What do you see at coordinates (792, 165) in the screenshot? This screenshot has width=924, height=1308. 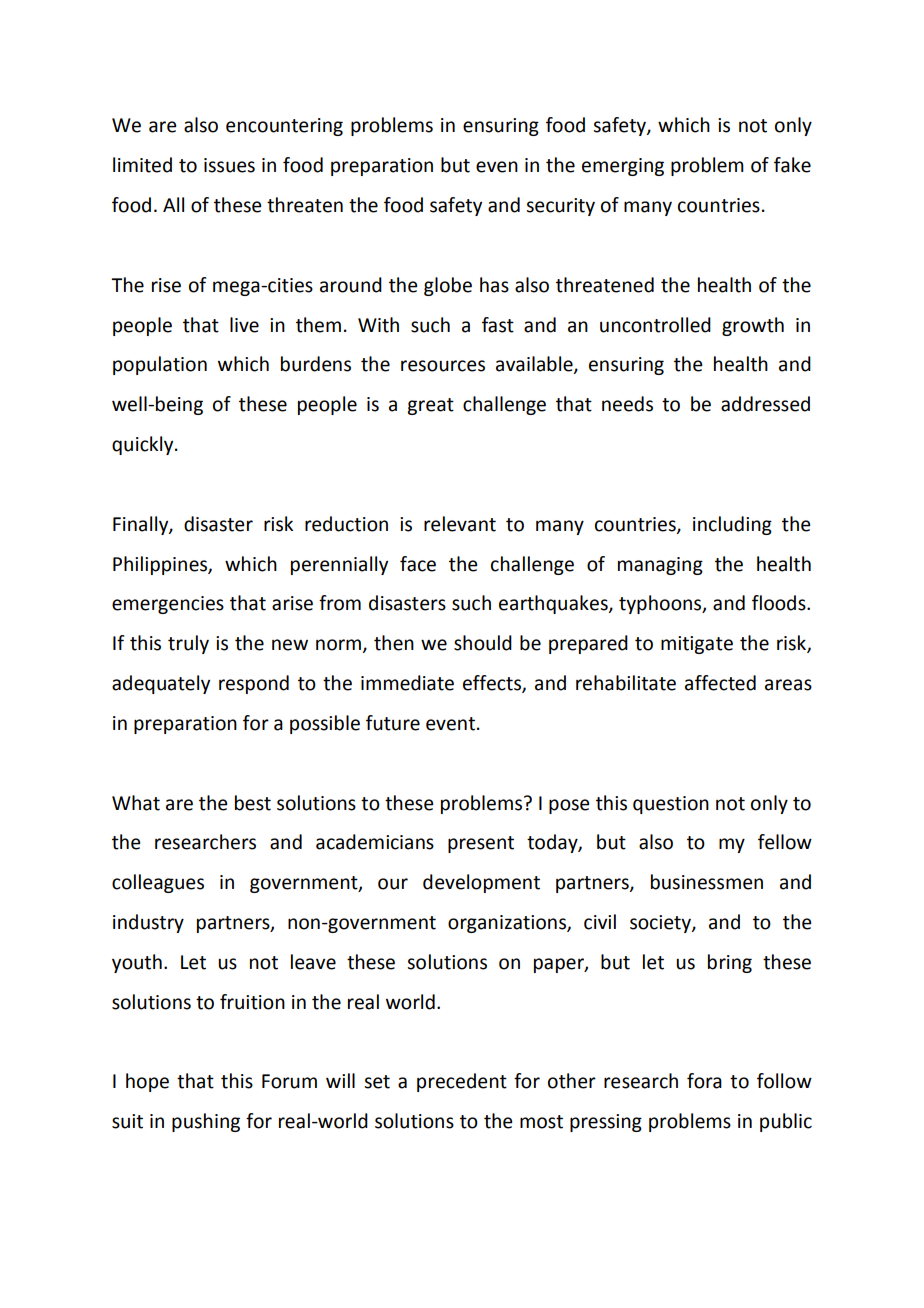 I see `fake` at bounding box center [792, 165].
